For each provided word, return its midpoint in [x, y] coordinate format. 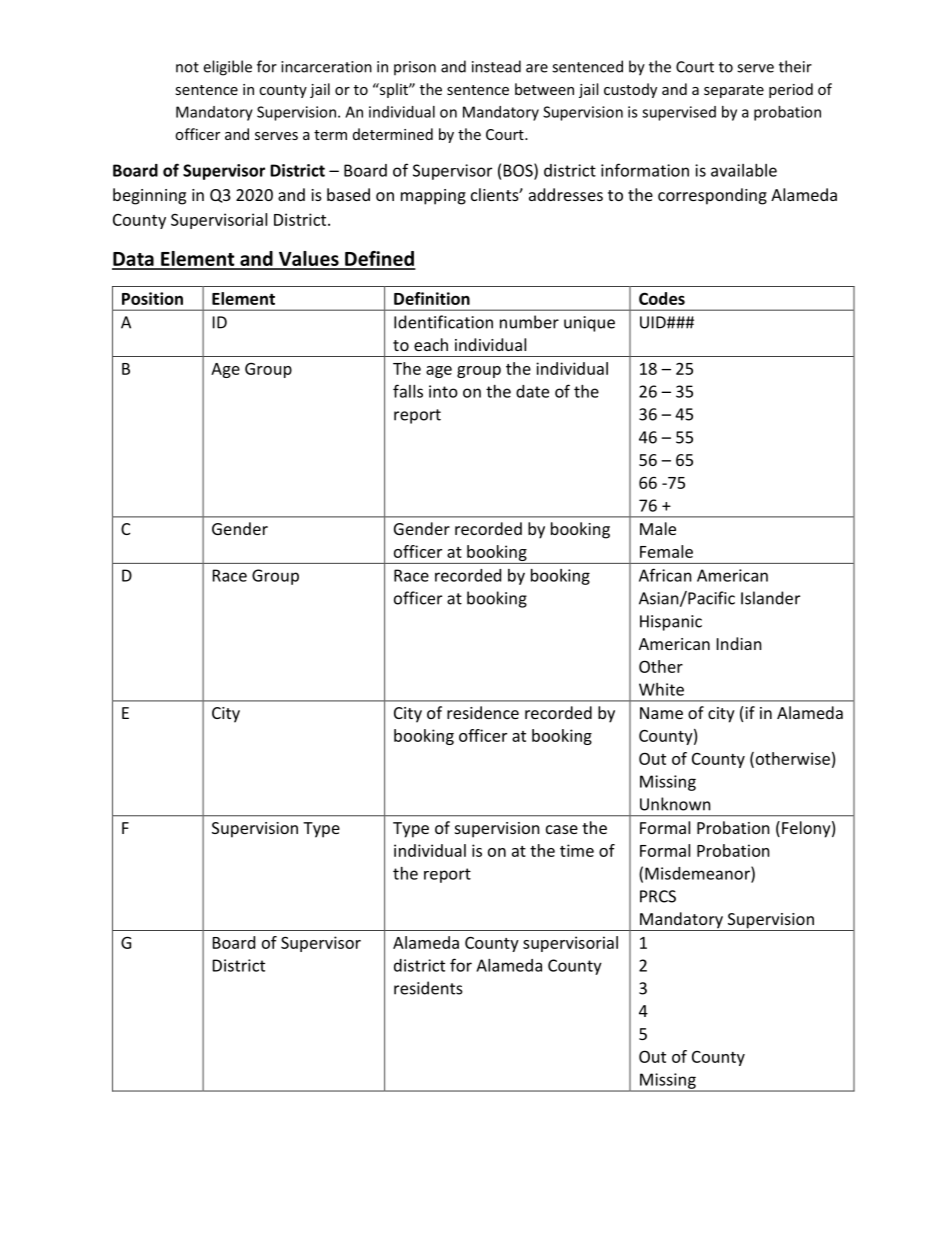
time [577, 850]
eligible [227, 68]
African [665, 575]
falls [408, 391]
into [443, 391]
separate [734, 91]
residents [428, 988]
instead [496, 66]
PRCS [658, 896]
